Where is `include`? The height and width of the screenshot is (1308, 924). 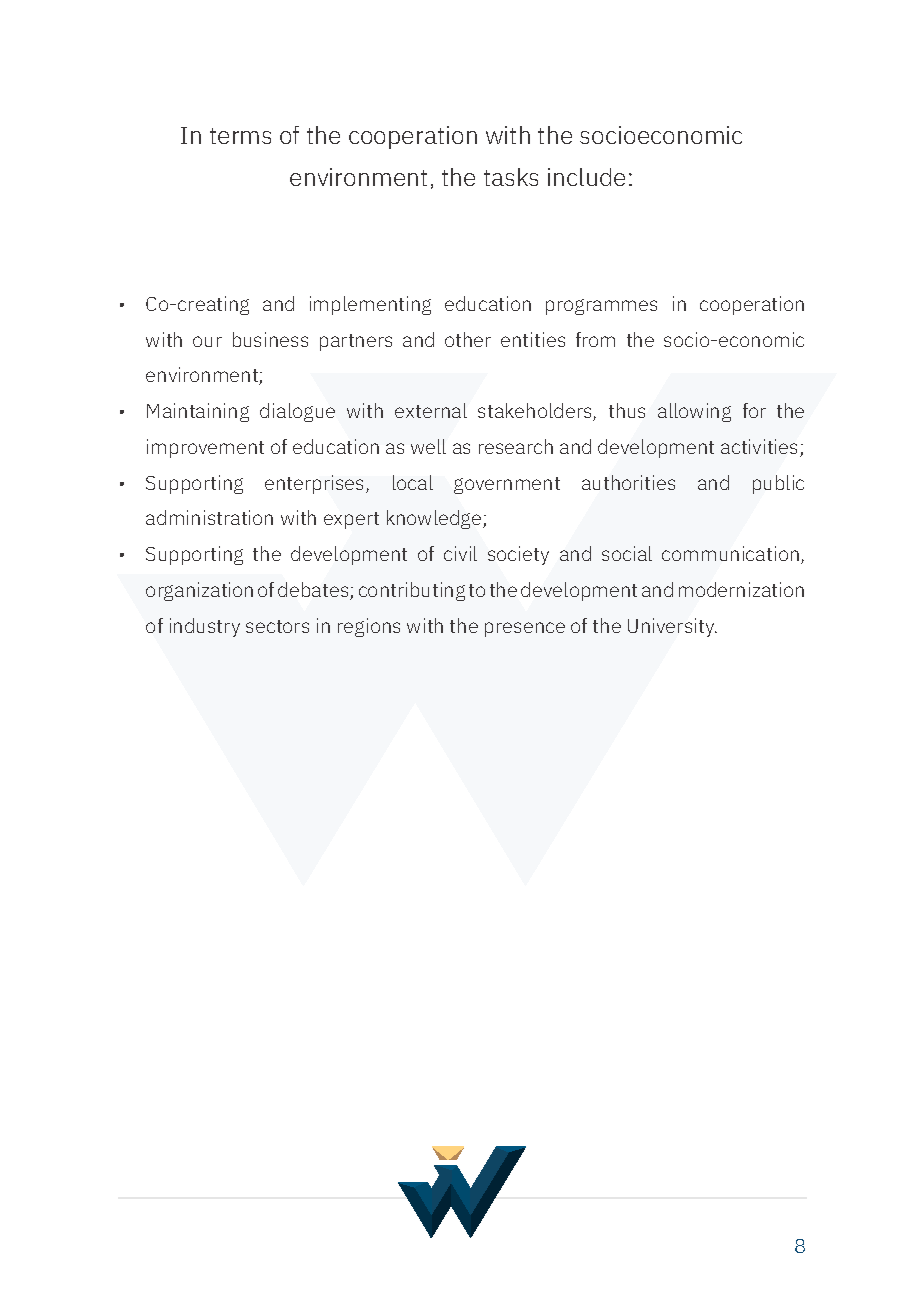
include is located at coordinates (586, 177).
